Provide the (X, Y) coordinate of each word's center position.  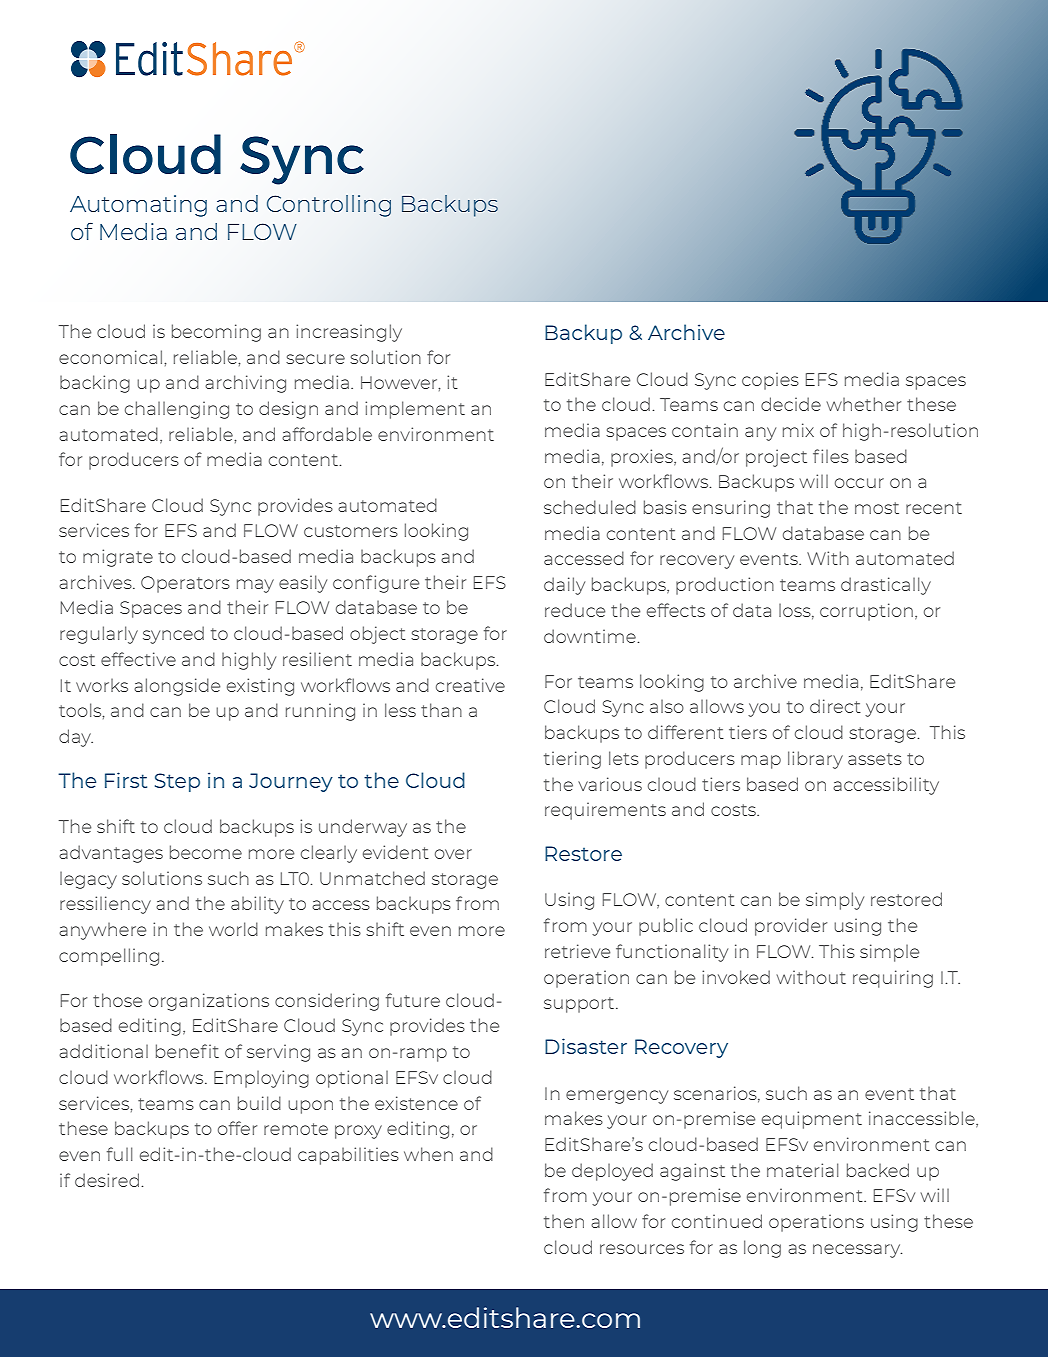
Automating (138, 206)
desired (107, 1180)
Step (177, 782)
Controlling (329, 206)
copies (770, 381)
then (564, 1221)
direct (835, 706)
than (441, 710)
